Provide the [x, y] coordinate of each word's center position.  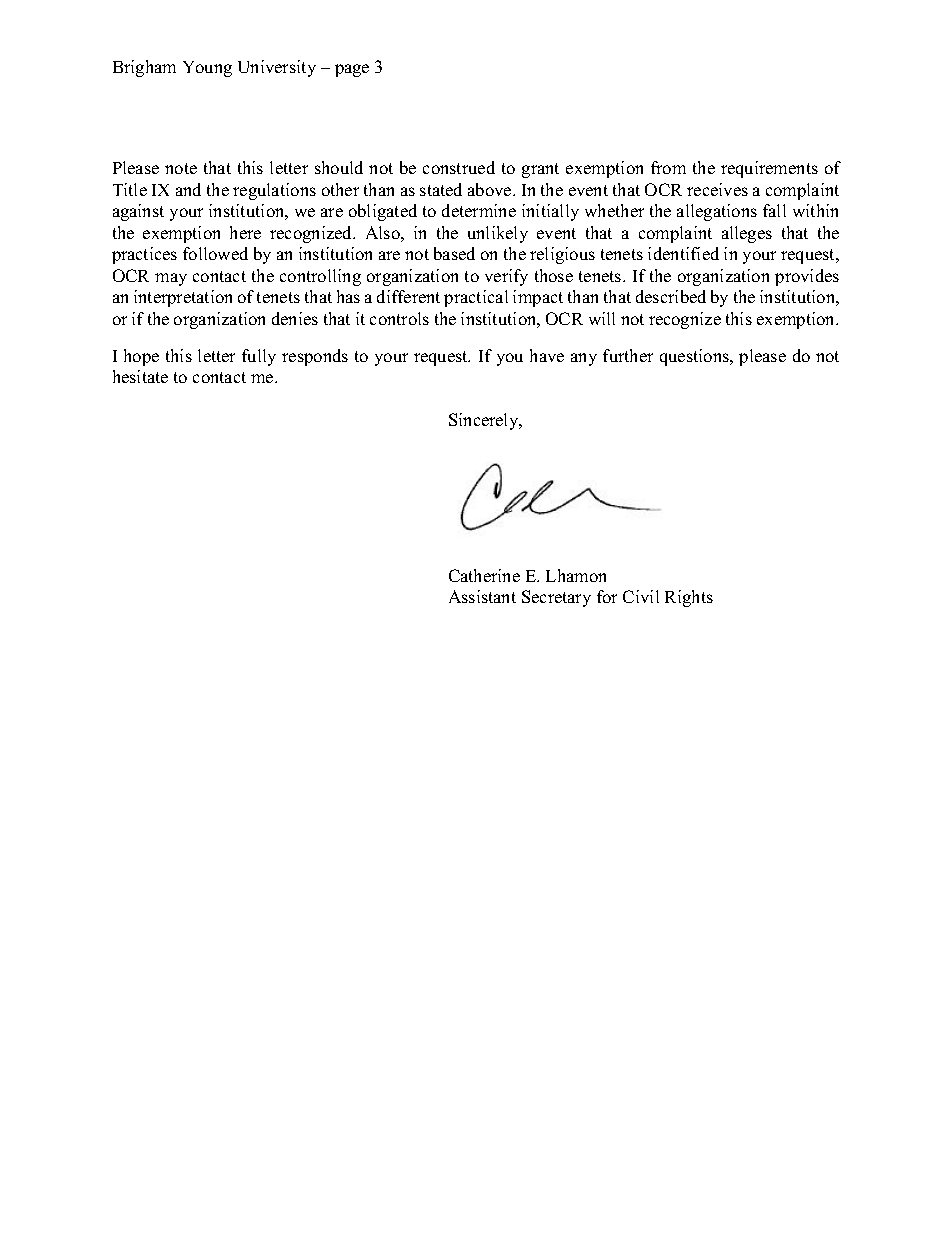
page [352, 70]
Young [207, 69]
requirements [769, 169]
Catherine [484, 575]
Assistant [482, 596]
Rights [689, 598]
